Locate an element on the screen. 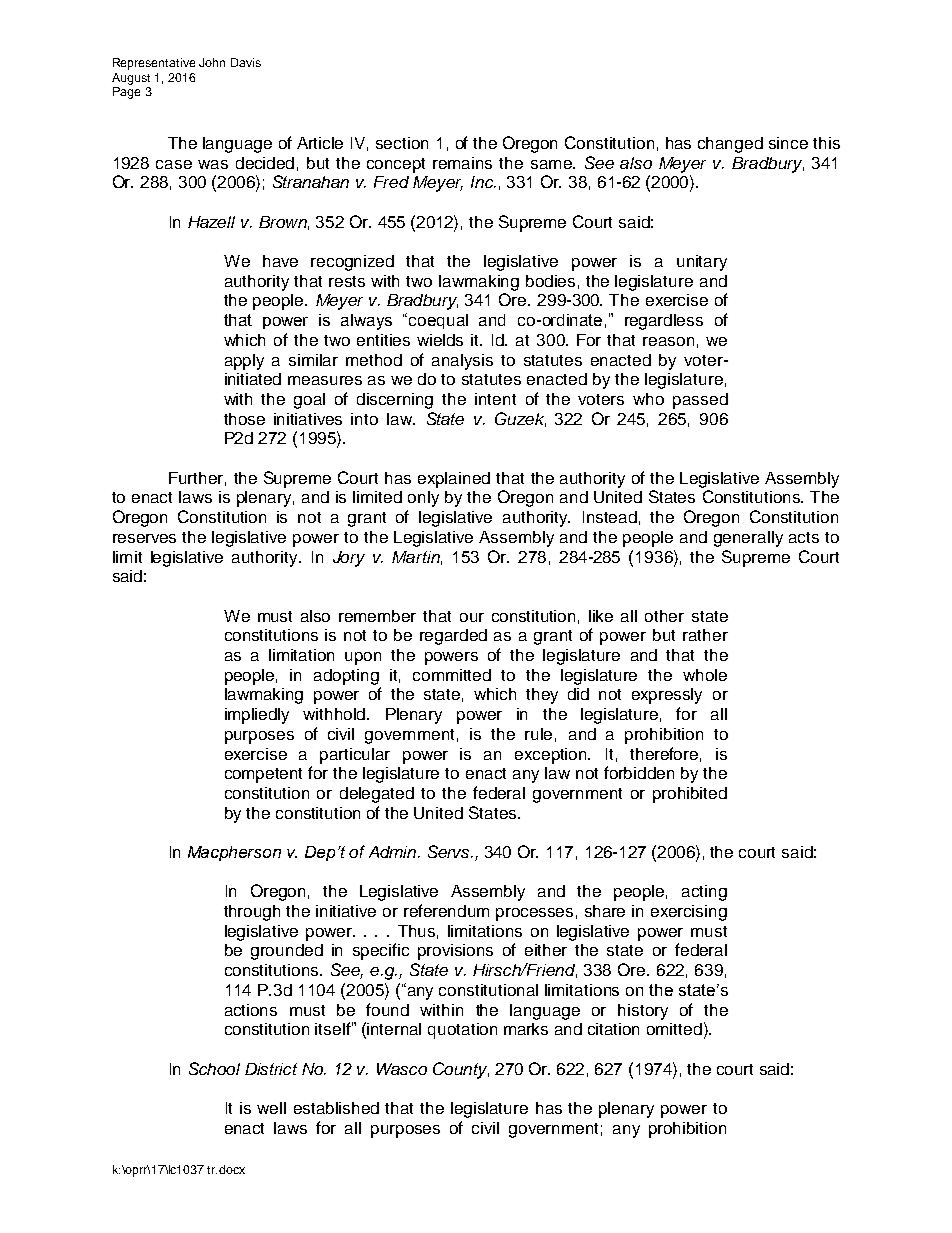 This screenshot has height=1233, width=952. School is located at coordinates (214, 1068).
